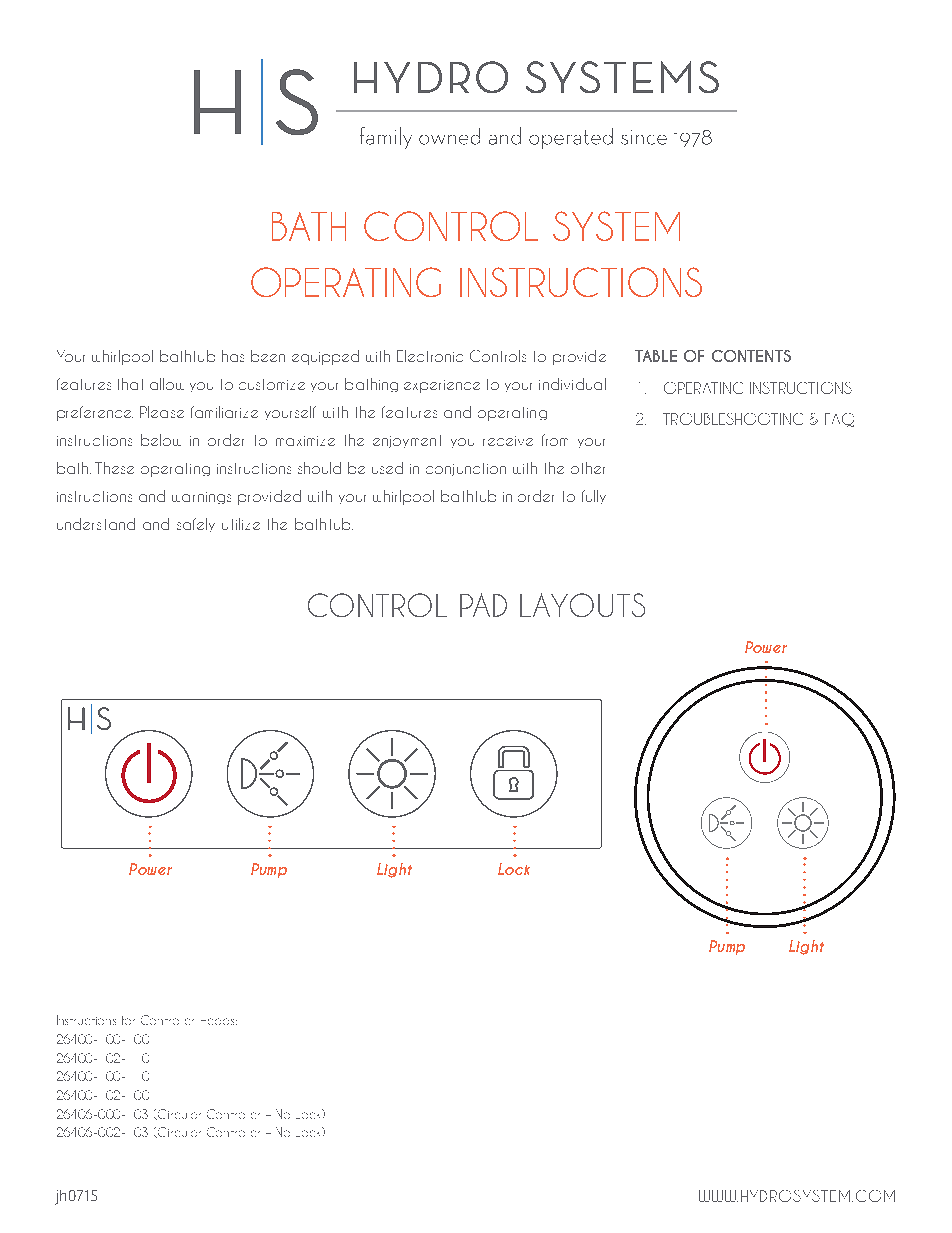  I want to click on for, so click(128, 1020).
